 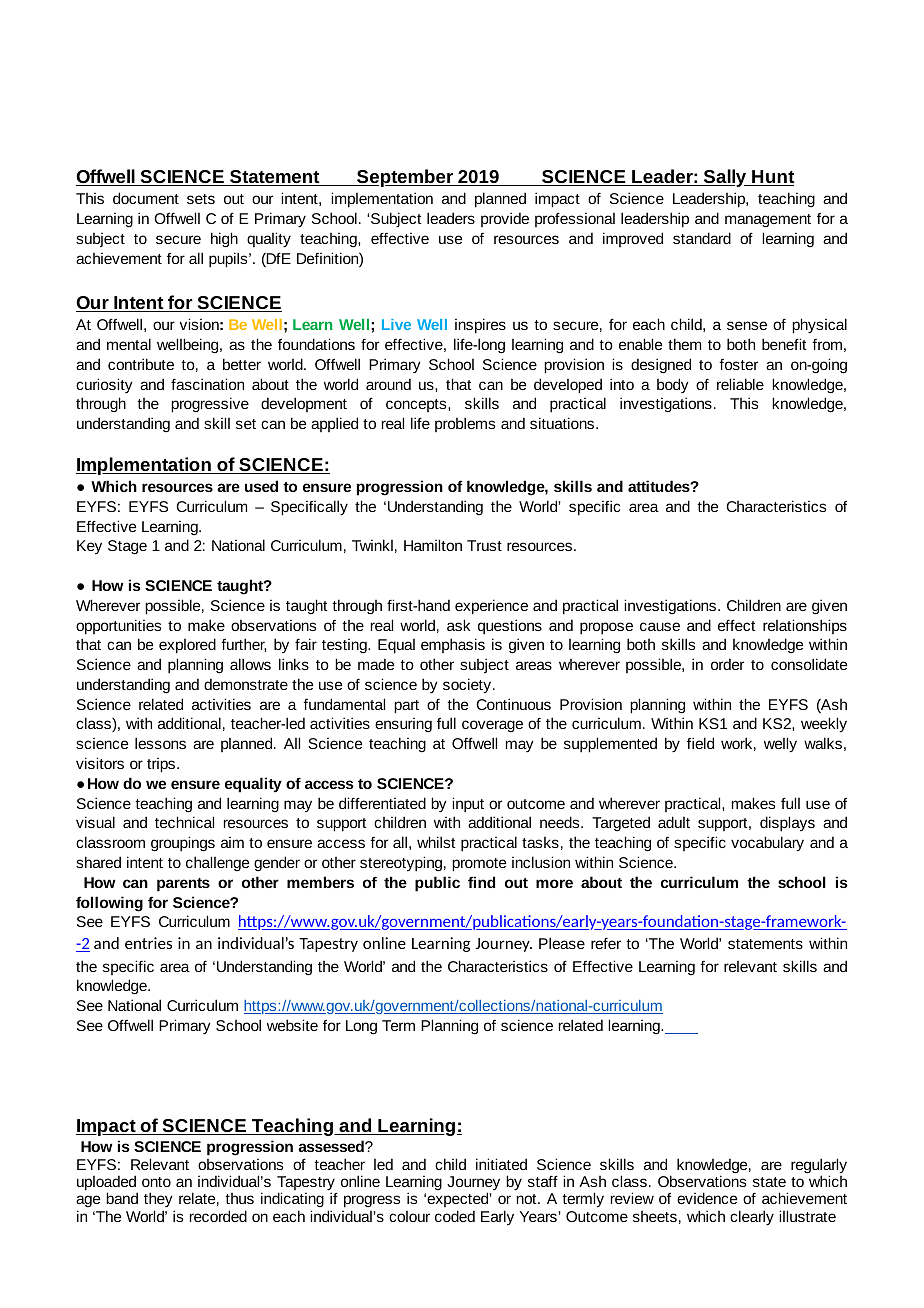 What do you see at coordinates (201, 199) in the screenshot?
I see `sets` at bounding box center [201, 199].
